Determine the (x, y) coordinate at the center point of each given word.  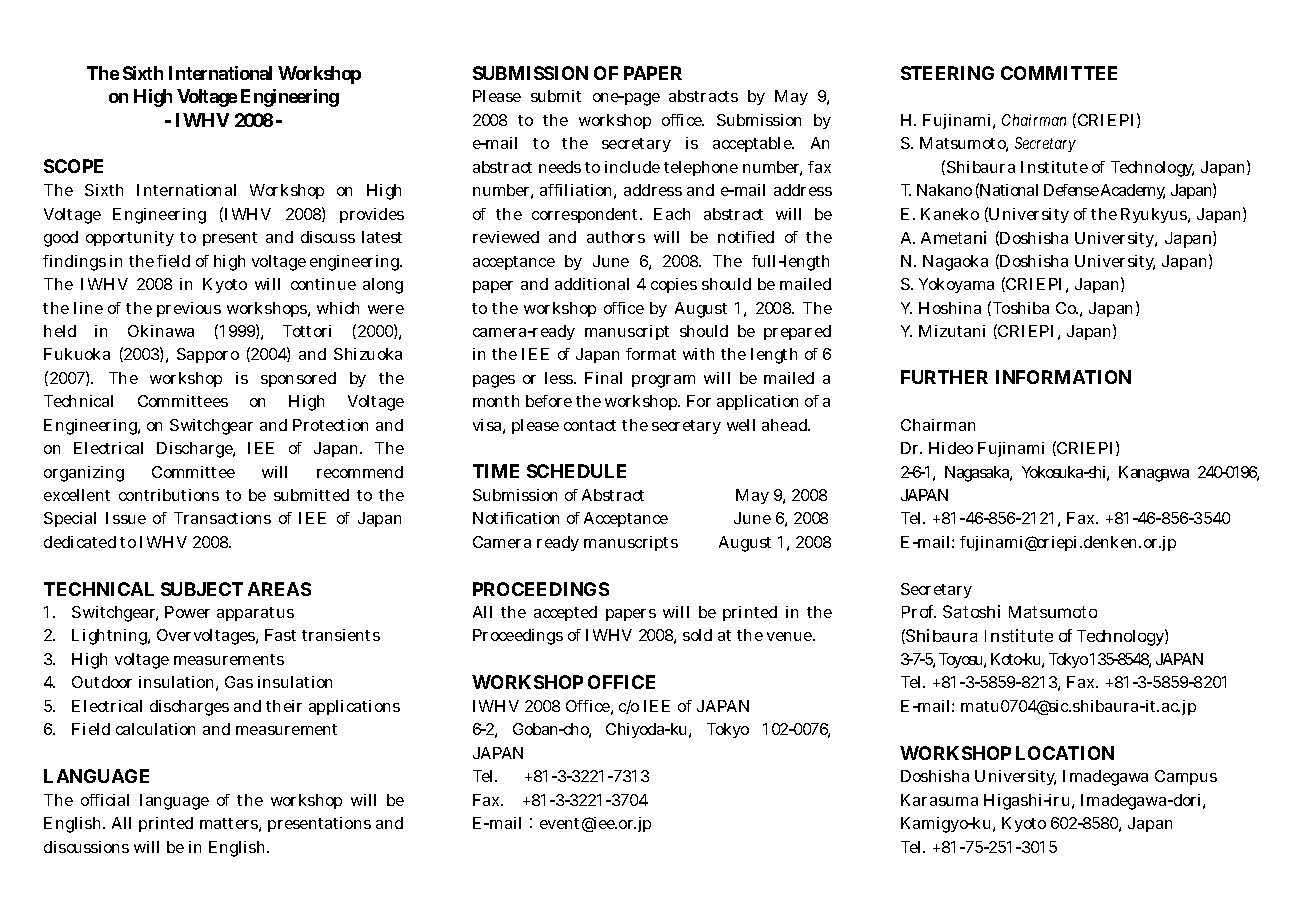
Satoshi (971, 611)
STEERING (947, 73)
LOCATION (1065, 753)
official (105, 800)
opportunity (130, 238)
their (284, 706)
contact (590, 425)
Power (187, 612)
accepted (565, 613)
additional (592, 284)
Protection (330, 425)
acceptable (753, 144)
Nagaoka (955, 263)
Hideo (951, 448)
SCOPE (73, 166)
